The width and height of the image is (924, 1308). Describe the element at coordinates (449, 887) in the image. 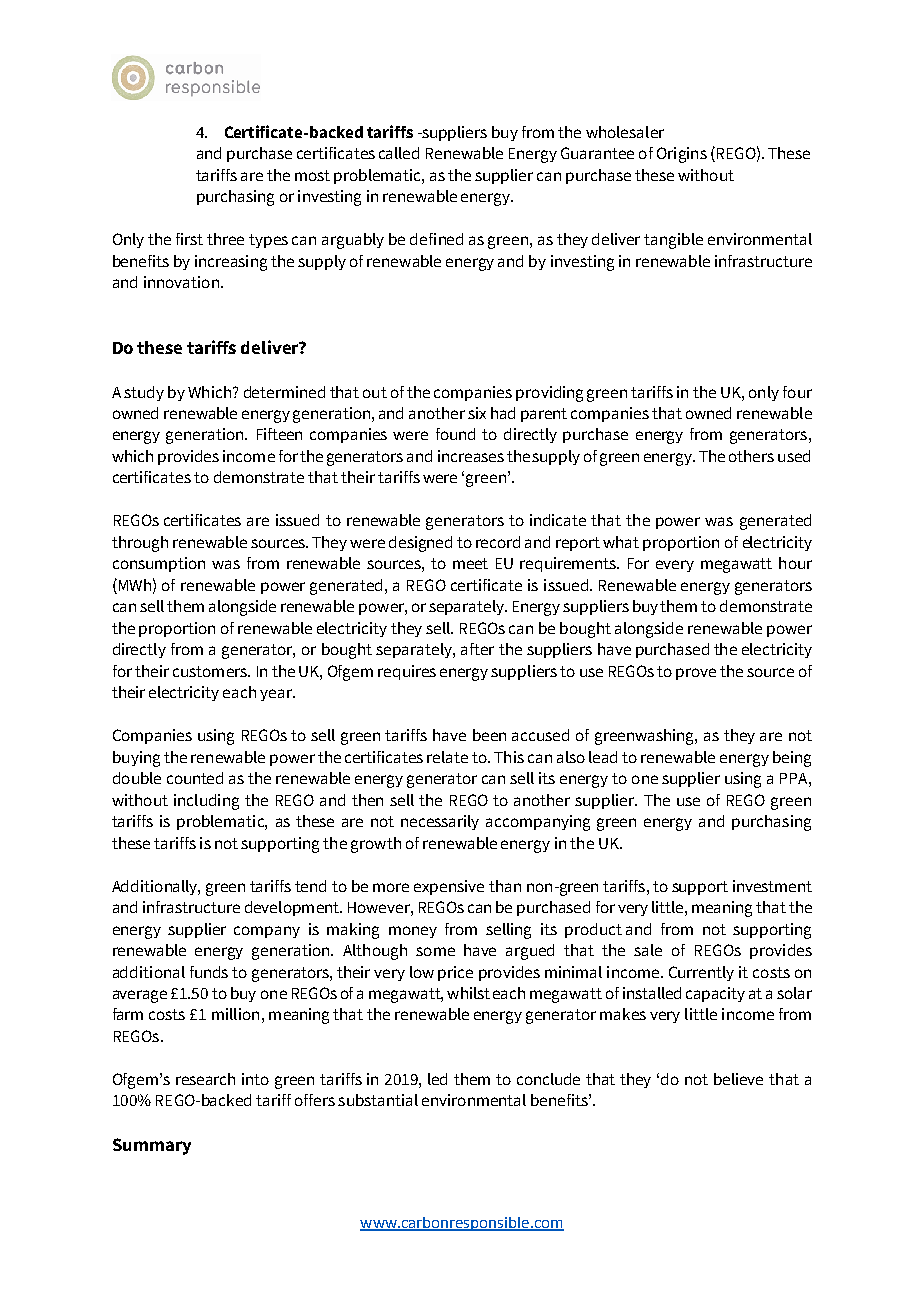

I see `expensive` at that location.
